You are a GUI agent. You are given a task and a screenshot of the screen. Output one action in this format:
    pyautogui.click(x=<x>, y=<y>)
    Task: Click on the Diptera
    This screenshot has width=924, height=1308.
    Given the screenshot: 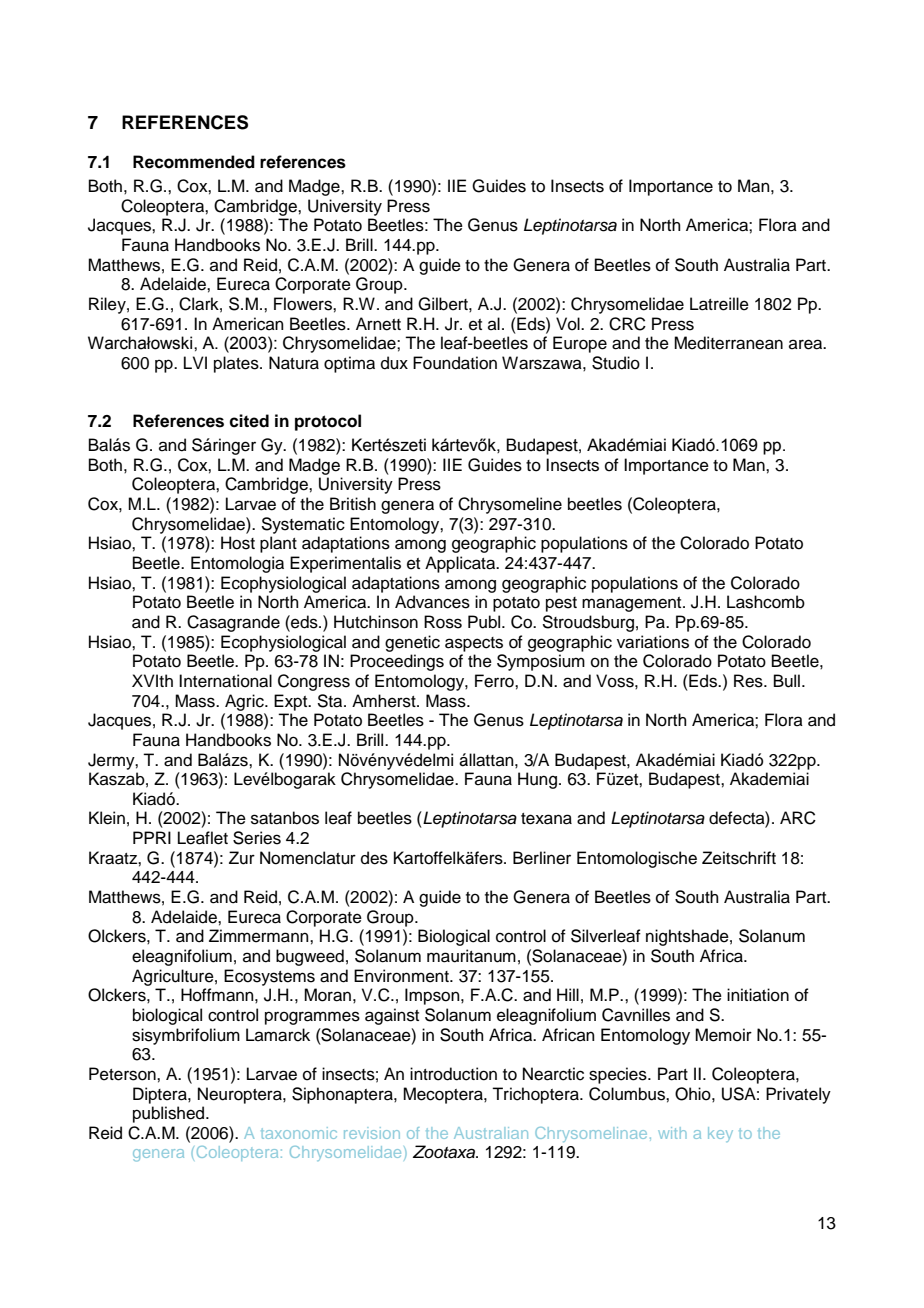 What is the action you would take?
    pyautogui.click(x=161, y=1095)
